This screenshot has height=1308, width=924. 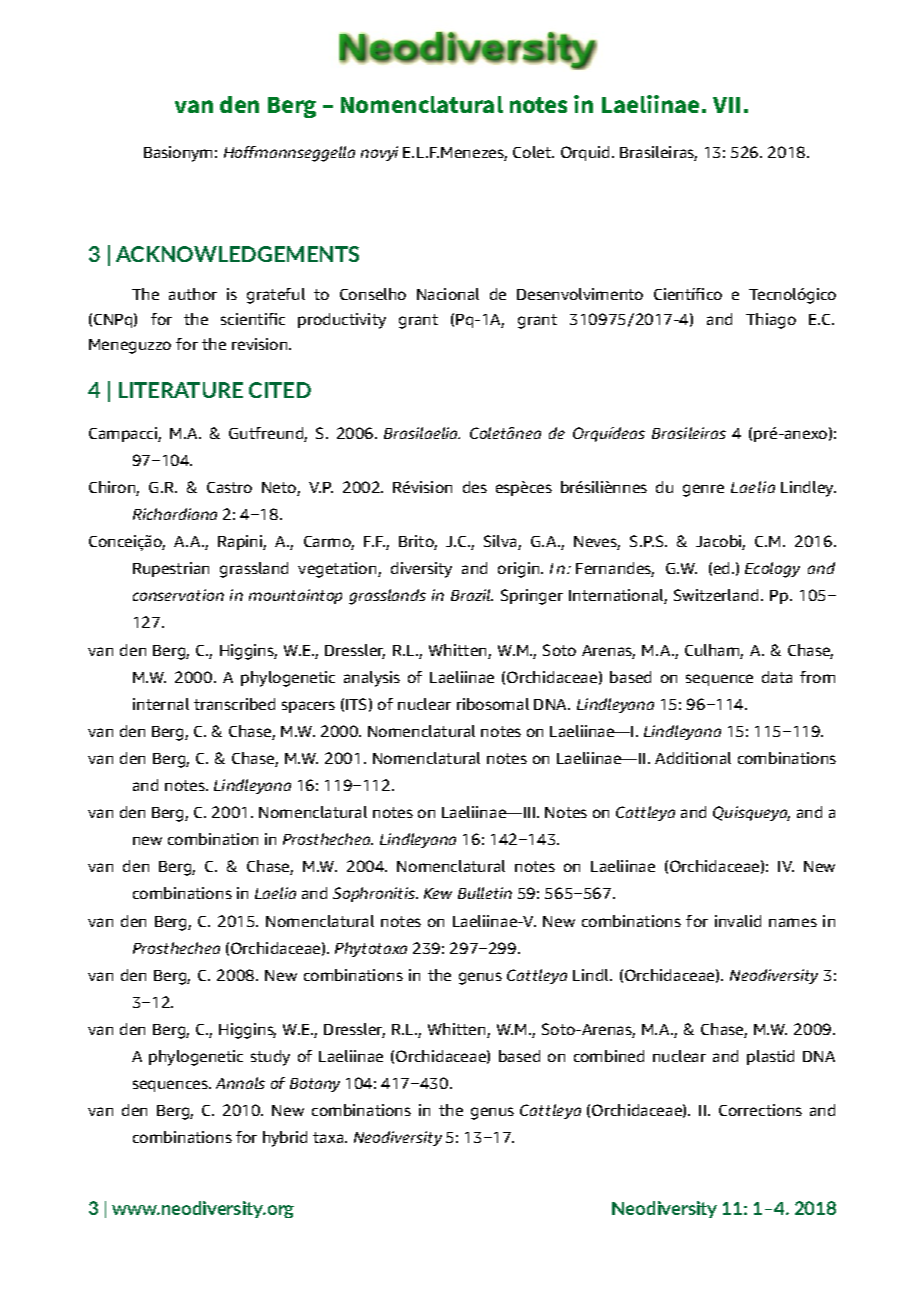 What do you see at coordinates (520, 570) in the screenshot?
I see `origin` at bounding box center [520, 570].
